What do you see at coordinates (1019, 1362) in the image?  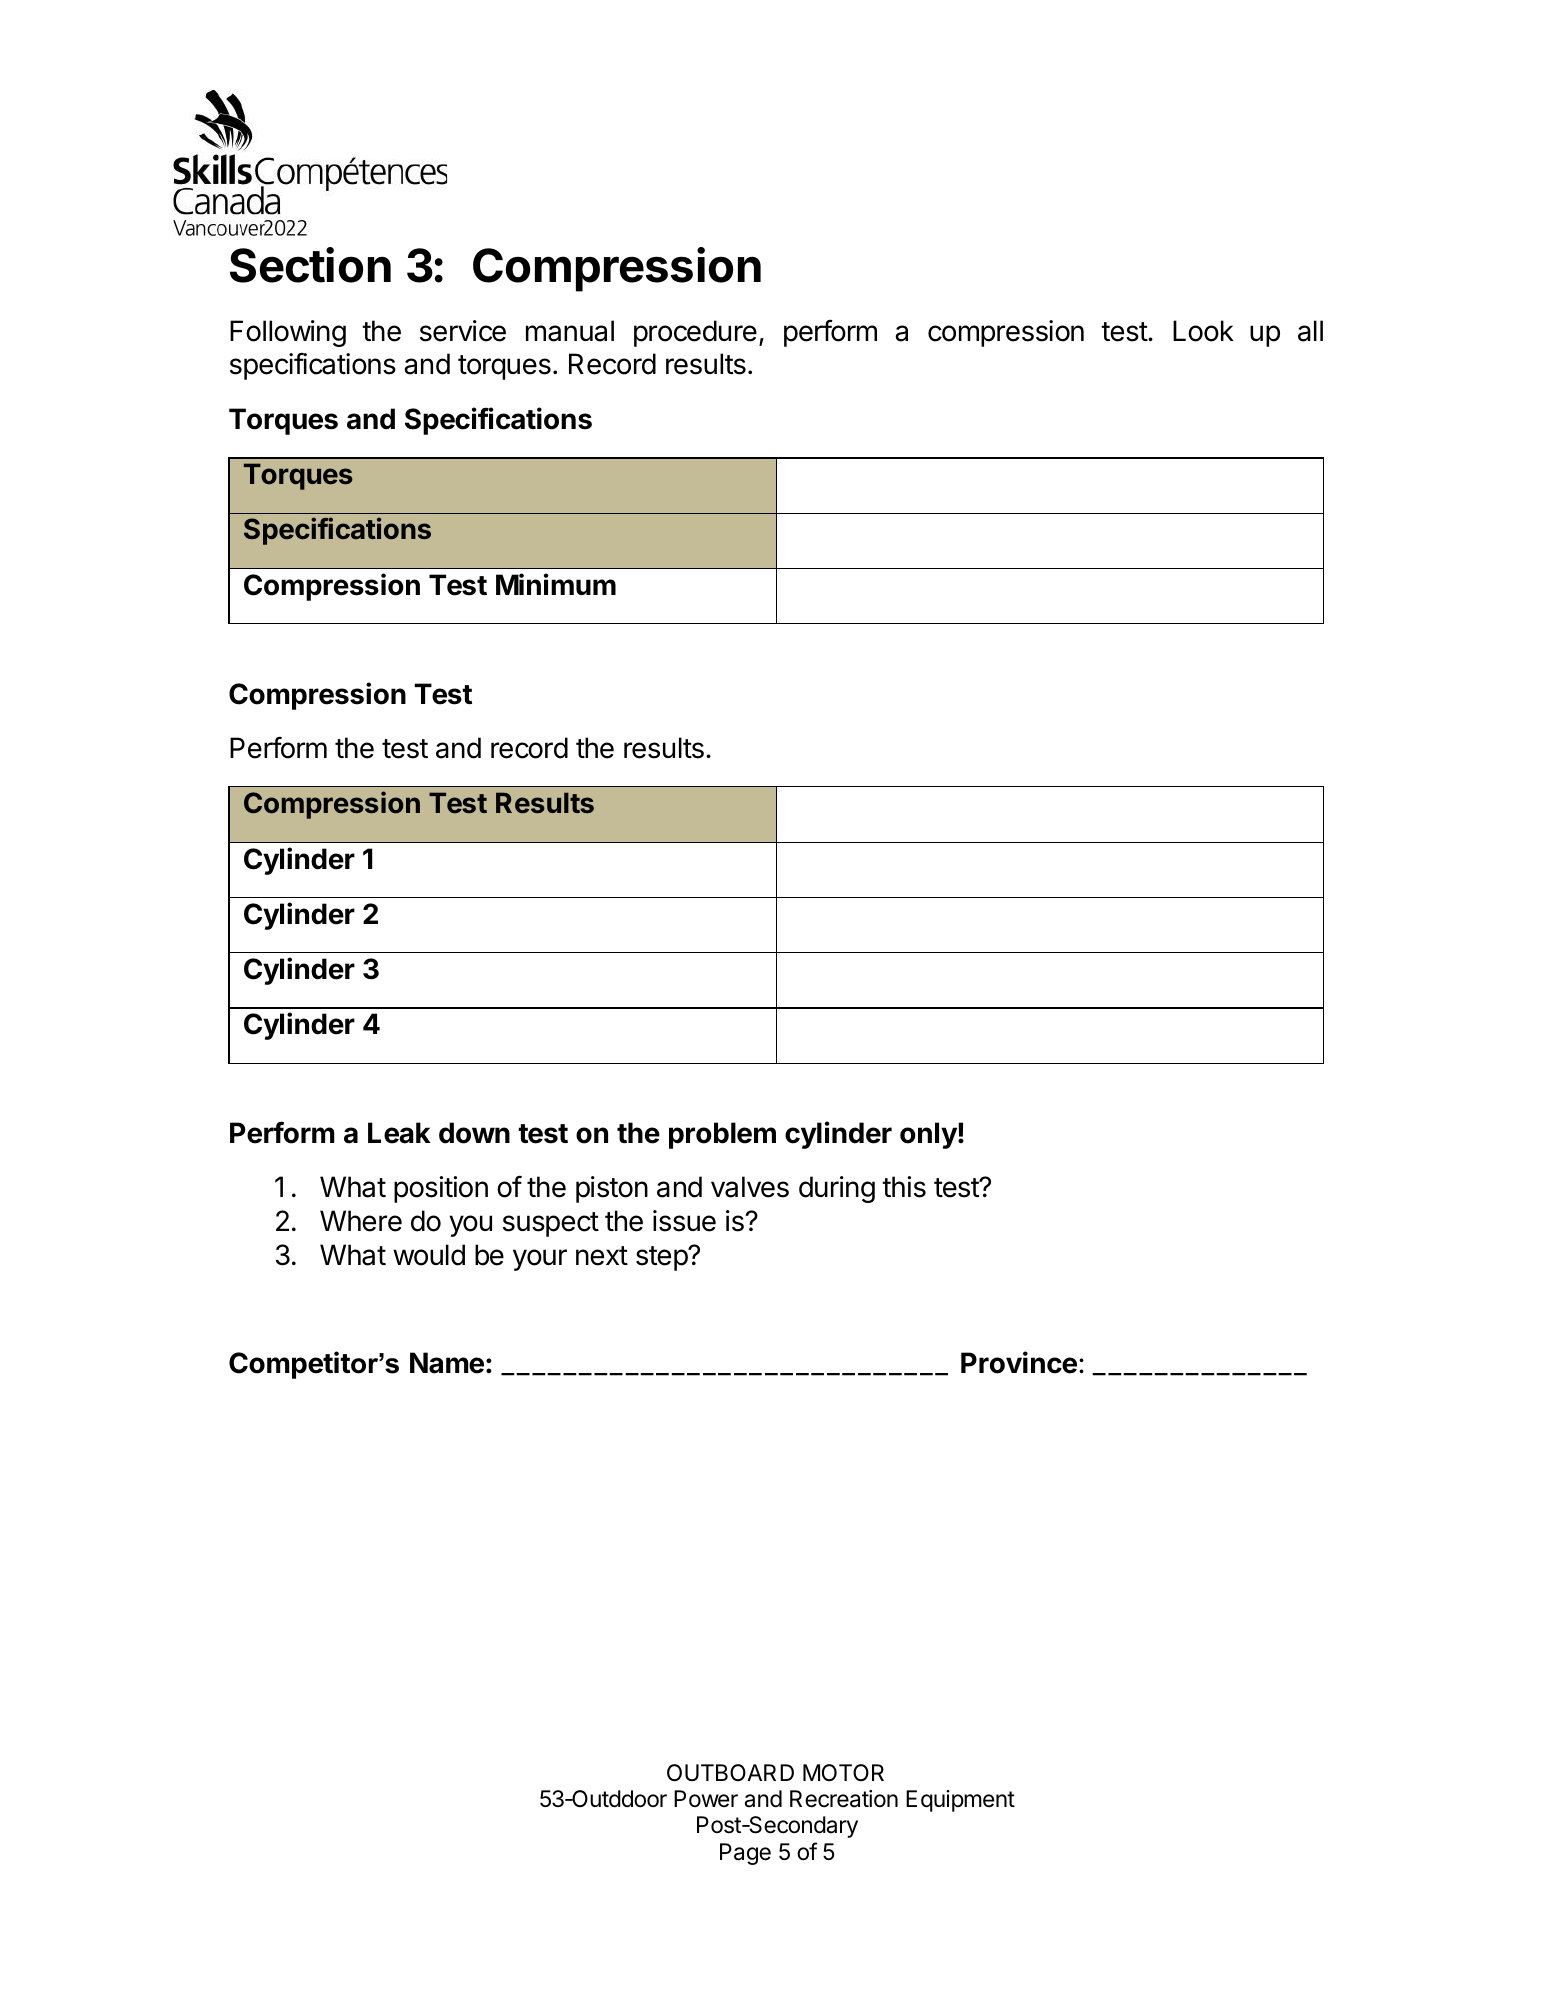 I see `Province` at bounding box center [1019, 1362].
